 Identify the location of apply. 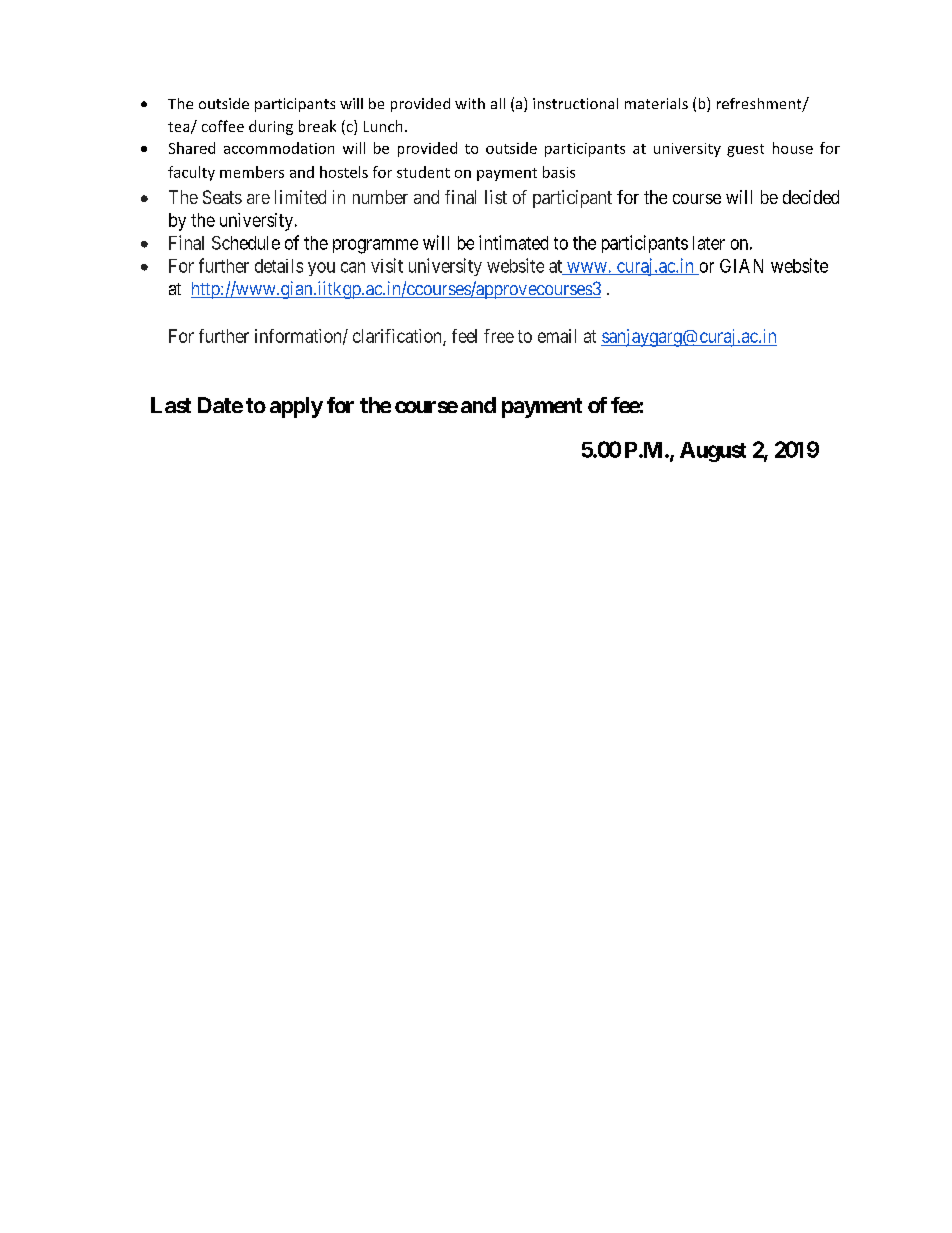
(296, 407).
